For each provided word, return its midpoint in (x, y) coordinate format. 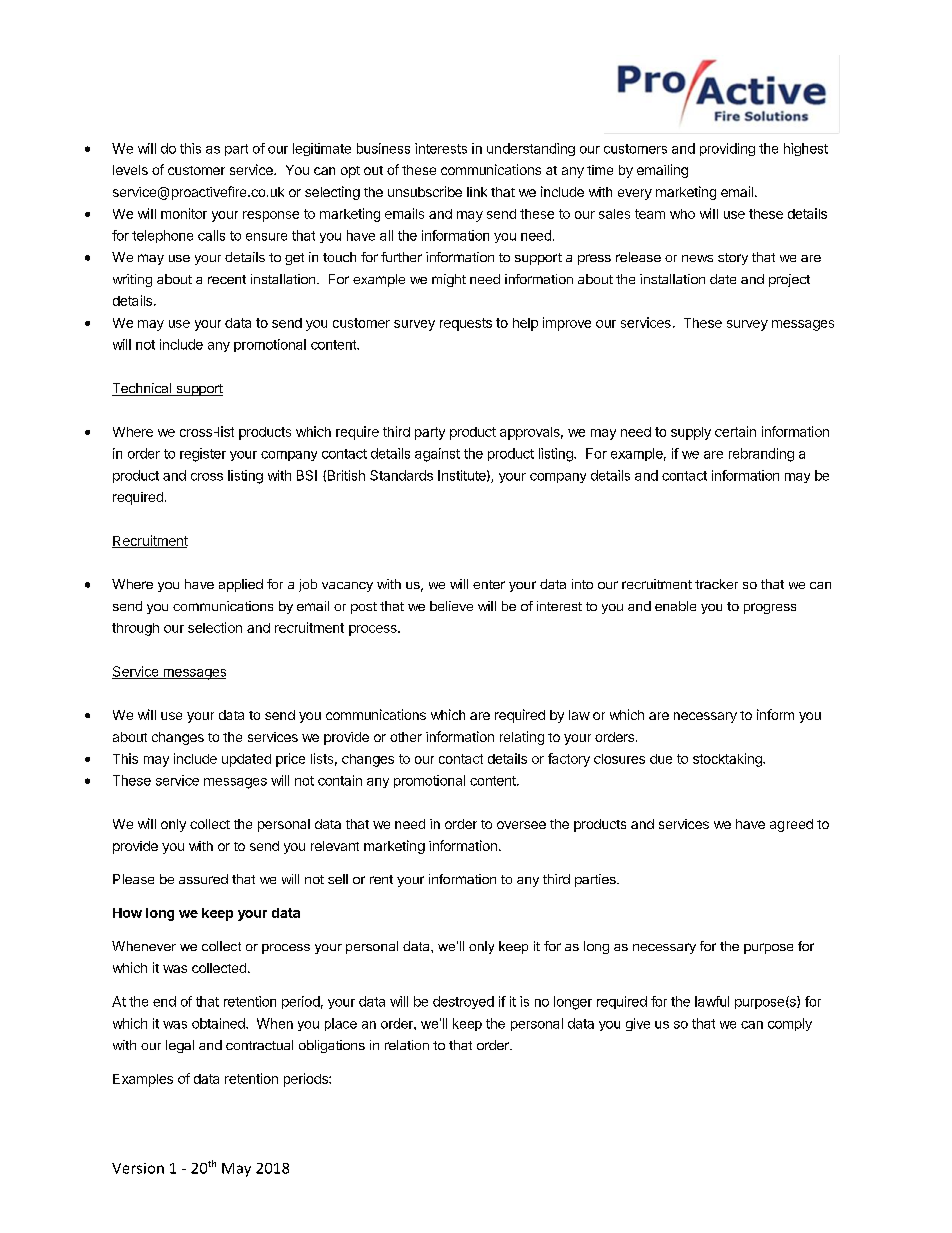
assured (203, 879)
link (477, 192)
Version (138, 1168)
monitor (184, 213)
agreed (791, 825)
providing (727, 149)
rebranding (761, 455)
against (437, 455)
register (203, 455)
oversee (521, 825)
